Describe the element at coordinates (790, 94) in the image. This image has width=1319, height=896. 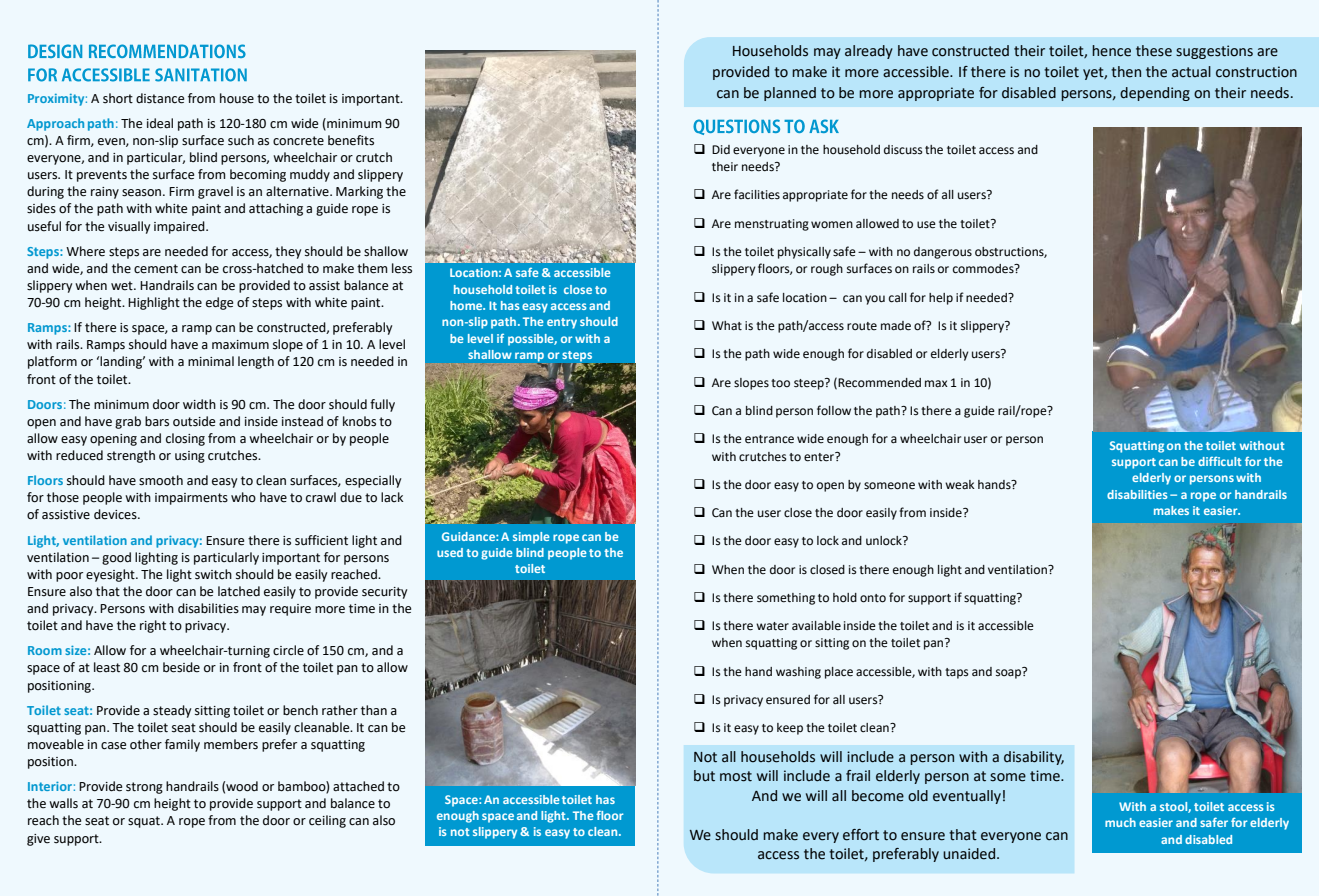
I see `planned` at that location.
